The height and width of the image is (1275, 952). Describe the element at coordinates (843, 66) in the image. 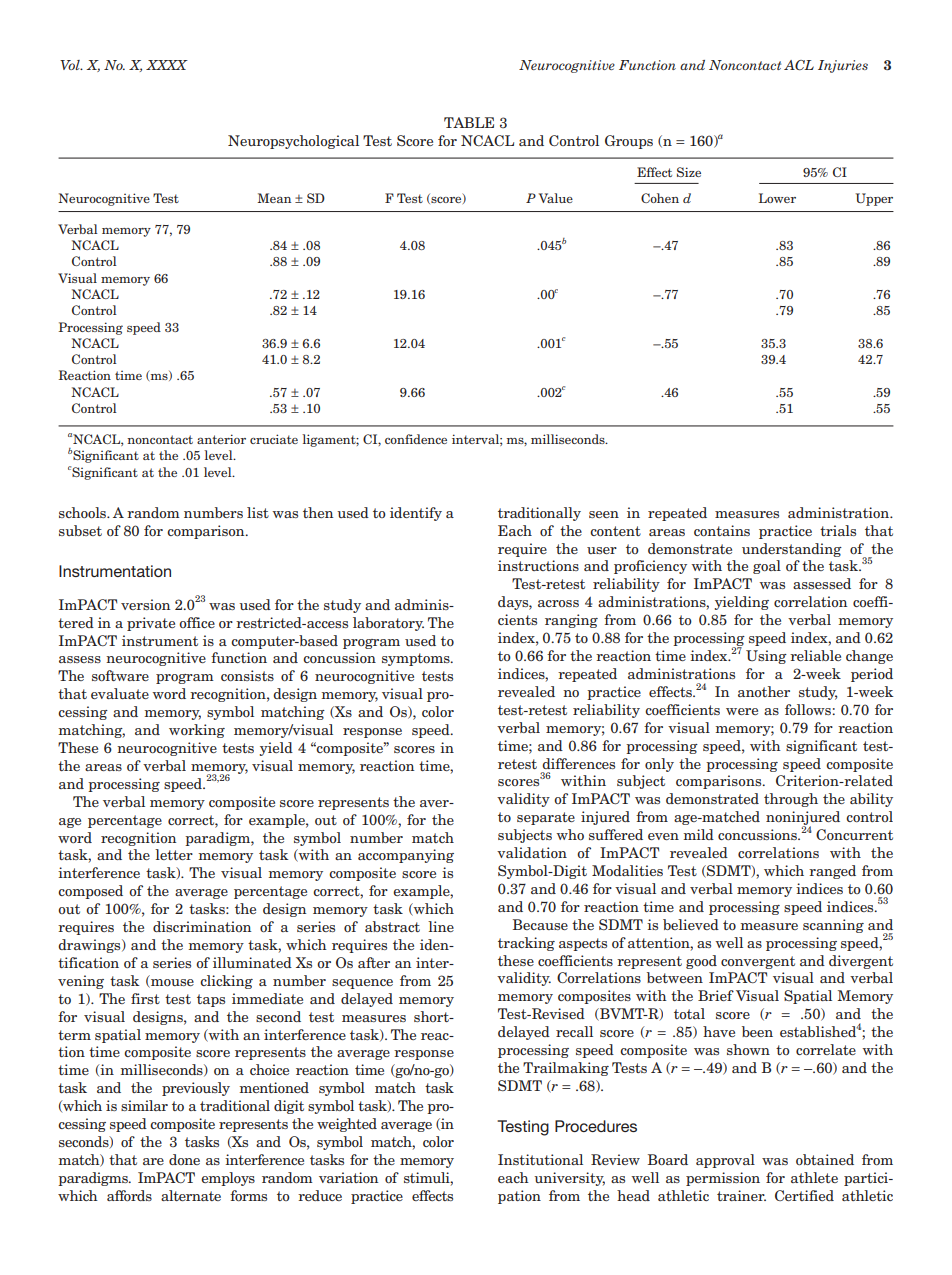

I see `Injuries` at that location.
